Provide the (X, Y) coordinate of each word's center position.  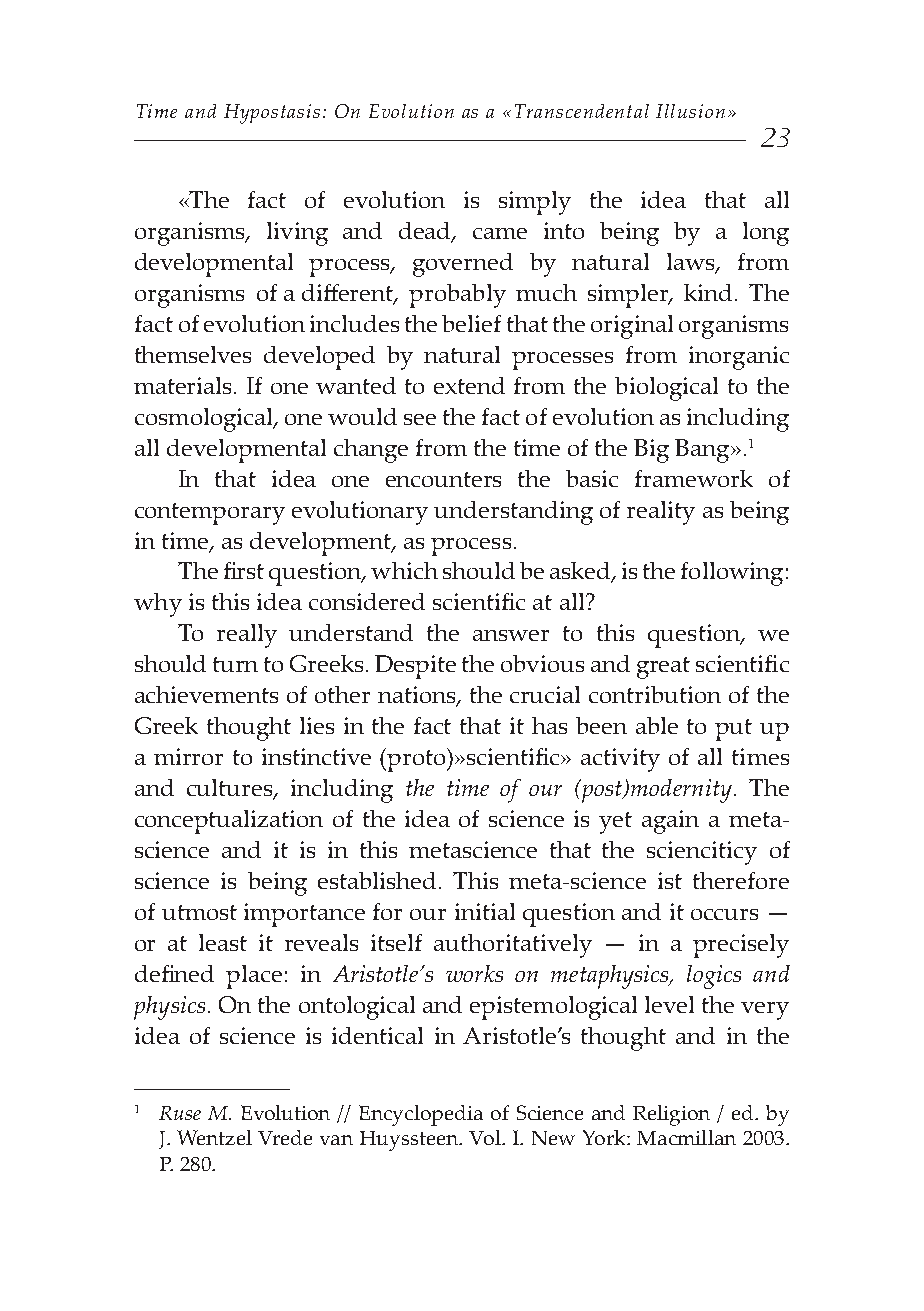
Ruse (180, 1113)
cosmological (205, 420)
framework (694, 478)
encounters (443, 479)
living (297, 234)
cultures (231, 789)
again (670, 822)
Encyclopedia (421, 1115)
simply (535, 203)
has (549, 725)
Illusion (690, 111)
